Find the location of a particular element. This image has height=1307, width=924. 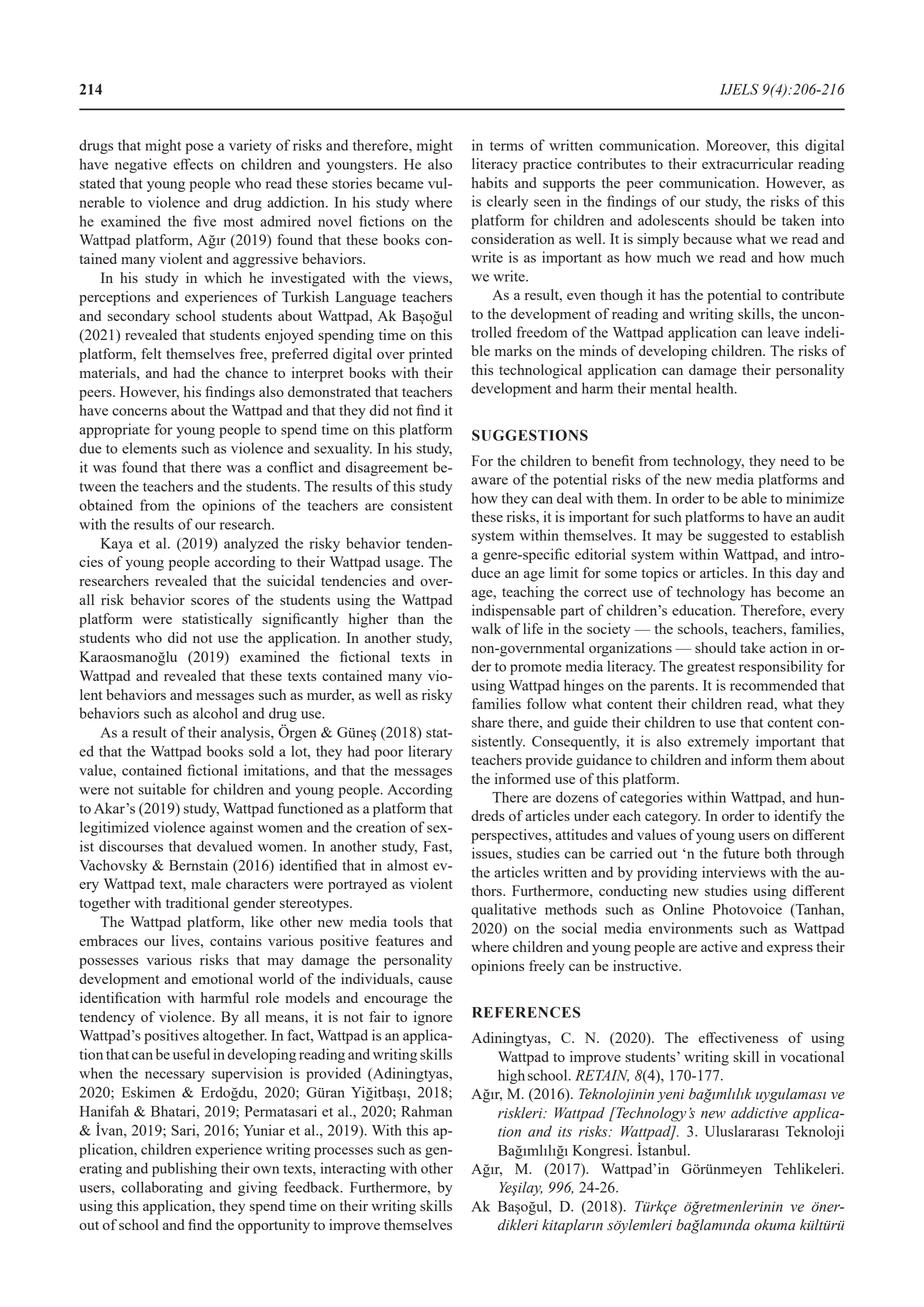

interacting is located at coordinates (353, 1169).
